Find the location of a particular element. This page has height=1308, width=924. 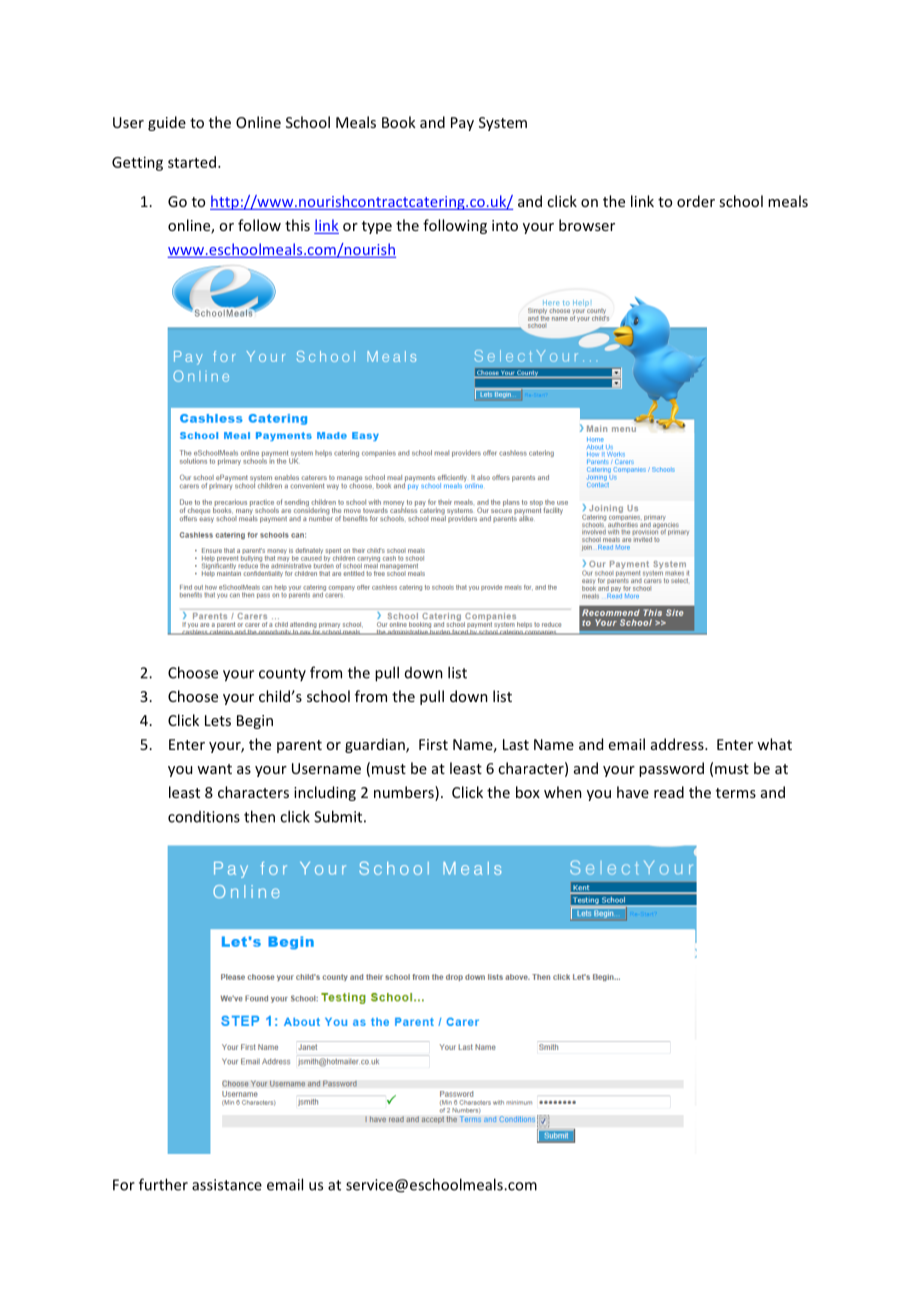

assistance is located at coordinates (227, 1185).
